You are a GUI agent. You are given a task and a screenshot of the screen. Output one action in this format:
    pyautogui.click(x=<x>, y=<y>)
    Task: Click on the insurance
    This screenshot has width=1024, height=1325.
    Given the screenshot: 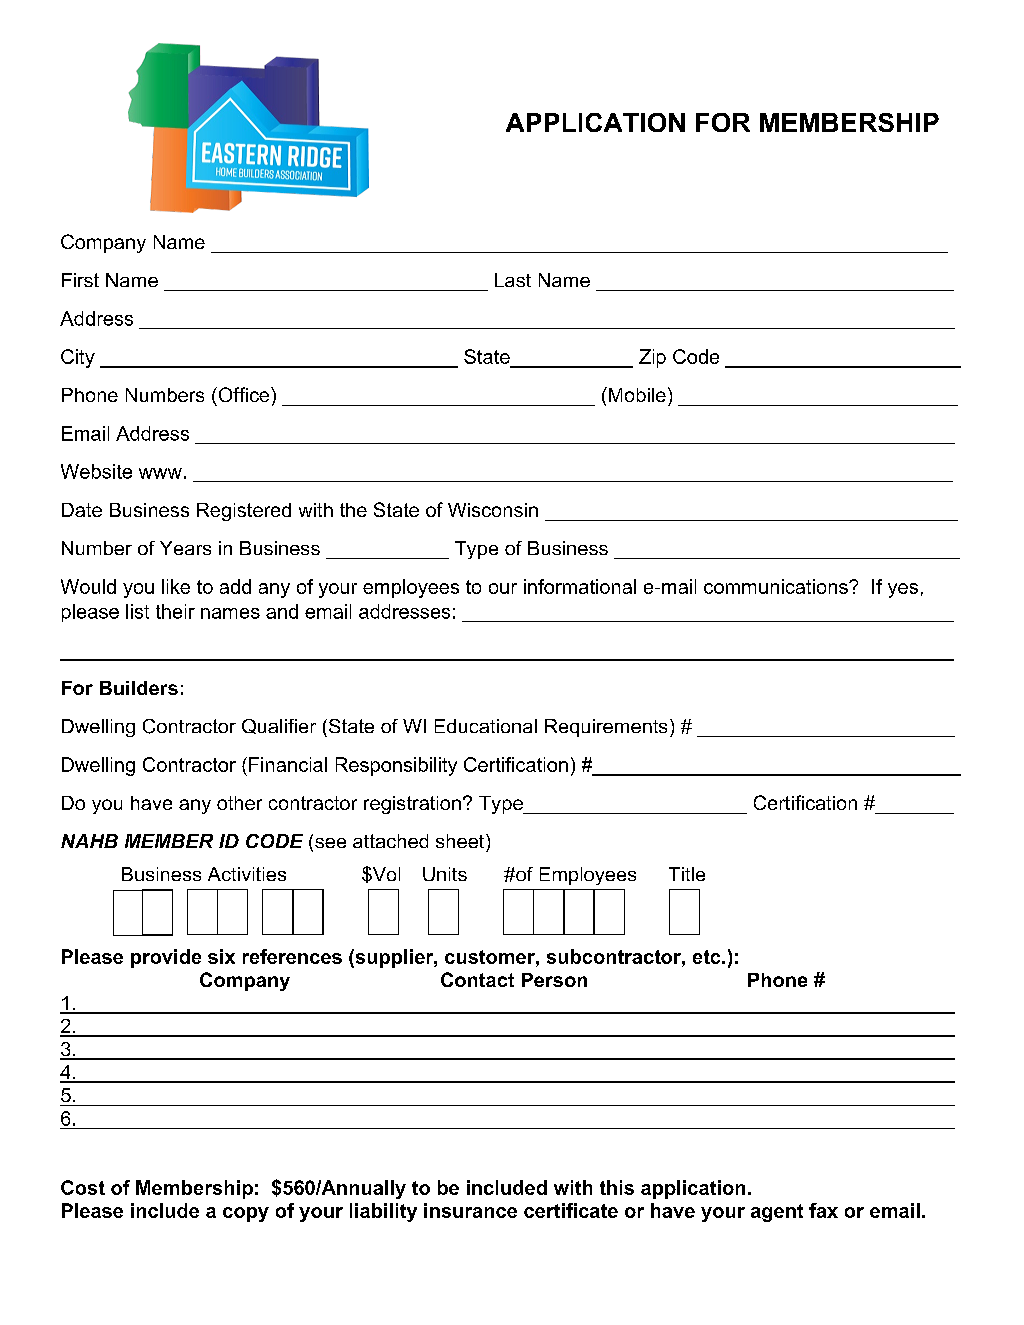 What is the action you would take?
    pyautogui.click(x=470, y=1210)
